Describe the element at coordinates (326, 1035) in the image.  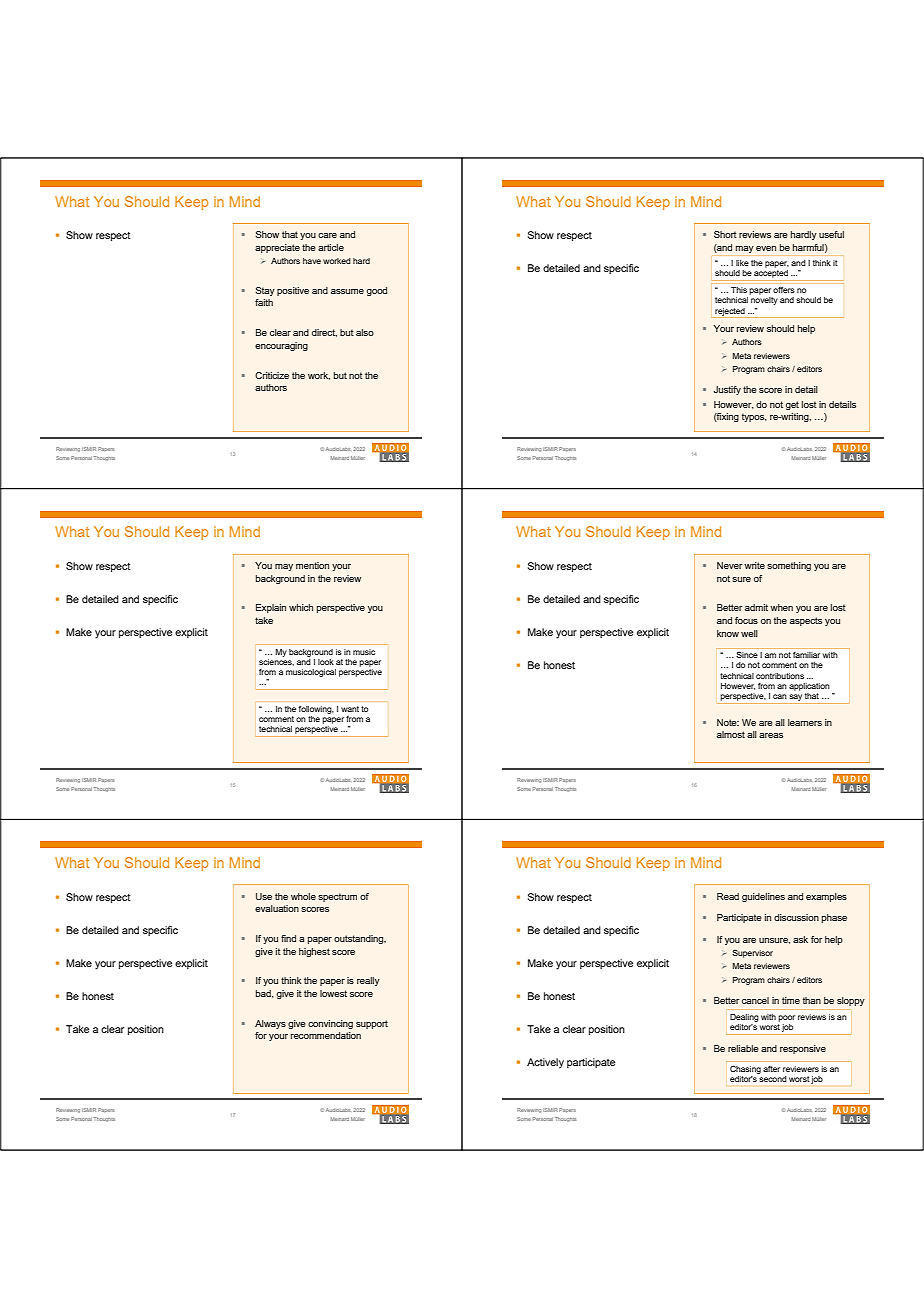
I see `recommendation` at that location.
